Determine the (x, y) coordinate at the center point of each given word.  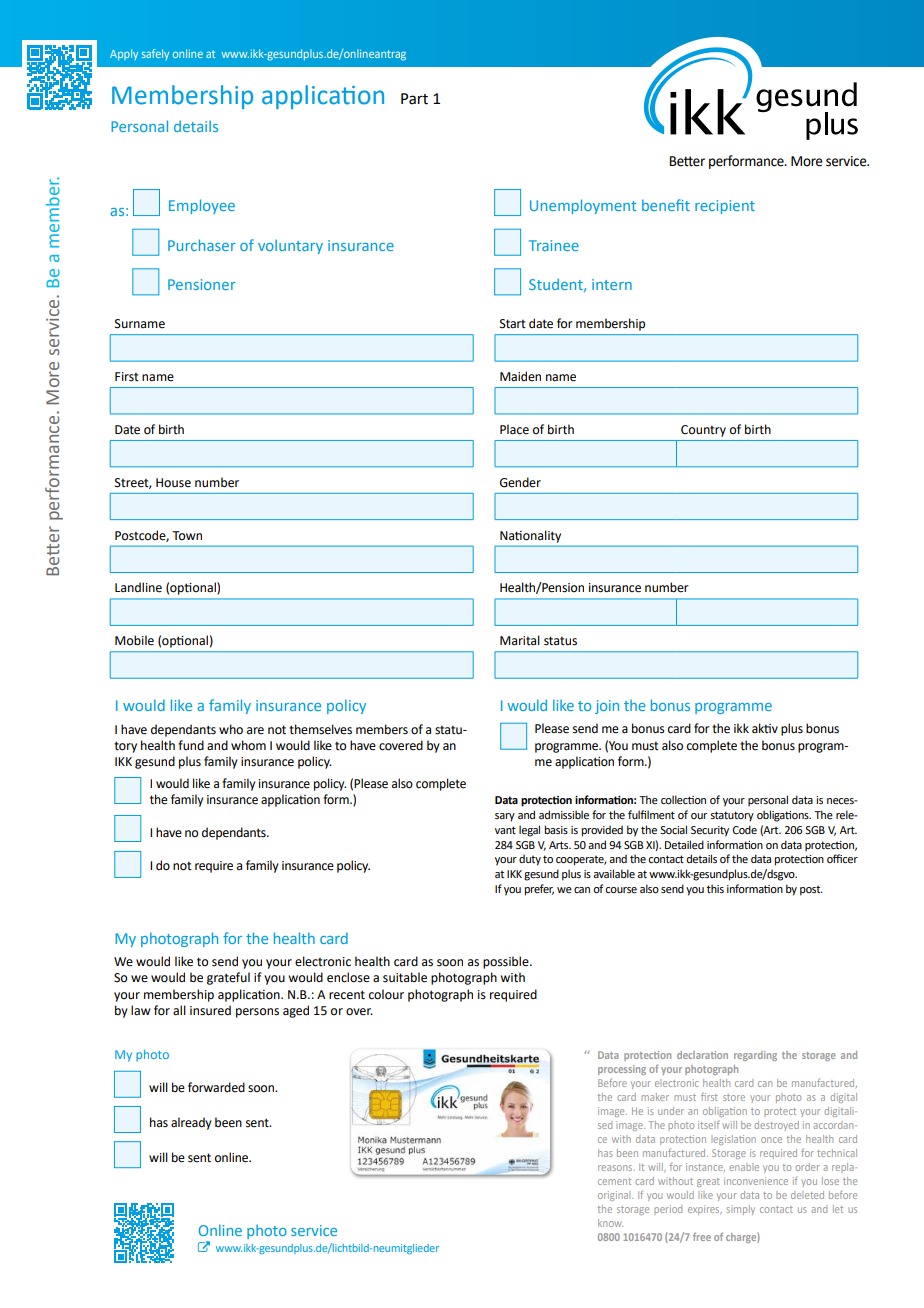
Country (703, 431)
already (191, 1123)
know (610, 1223)
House (173, 483)
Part (414, 99)
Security (710, 831)
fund (191, 745)
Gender (520, 482)
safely (155, 54)
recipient (725, 207)
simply (741, 1210)
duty (530, 860)
